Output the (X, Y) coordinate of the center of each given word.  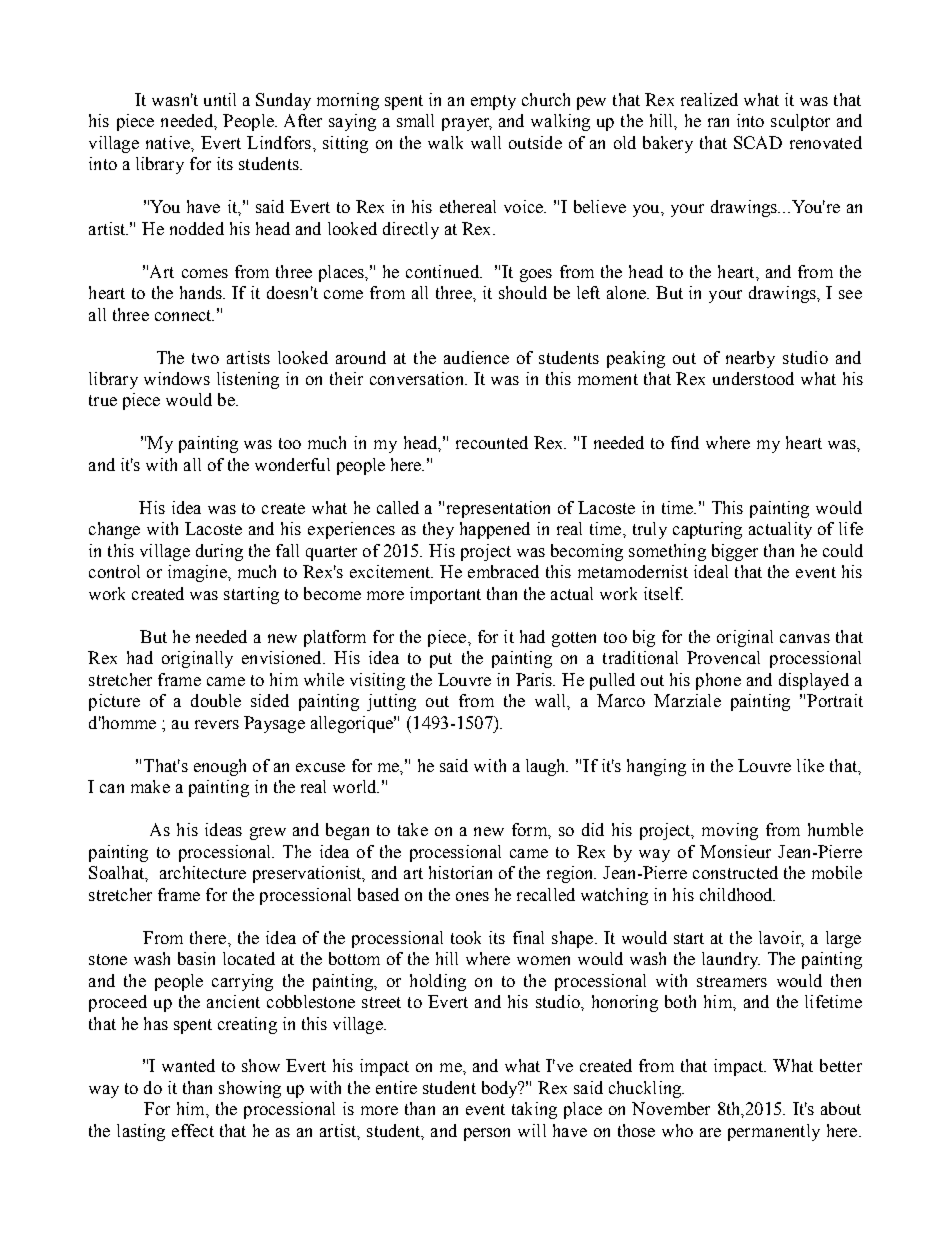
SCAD (758, 142)
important (445, 595)
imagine (198, 573)
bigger (735, 552)
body (501, 1089)
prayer (467, 124)
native (169, 142)
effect (193, 1130)
